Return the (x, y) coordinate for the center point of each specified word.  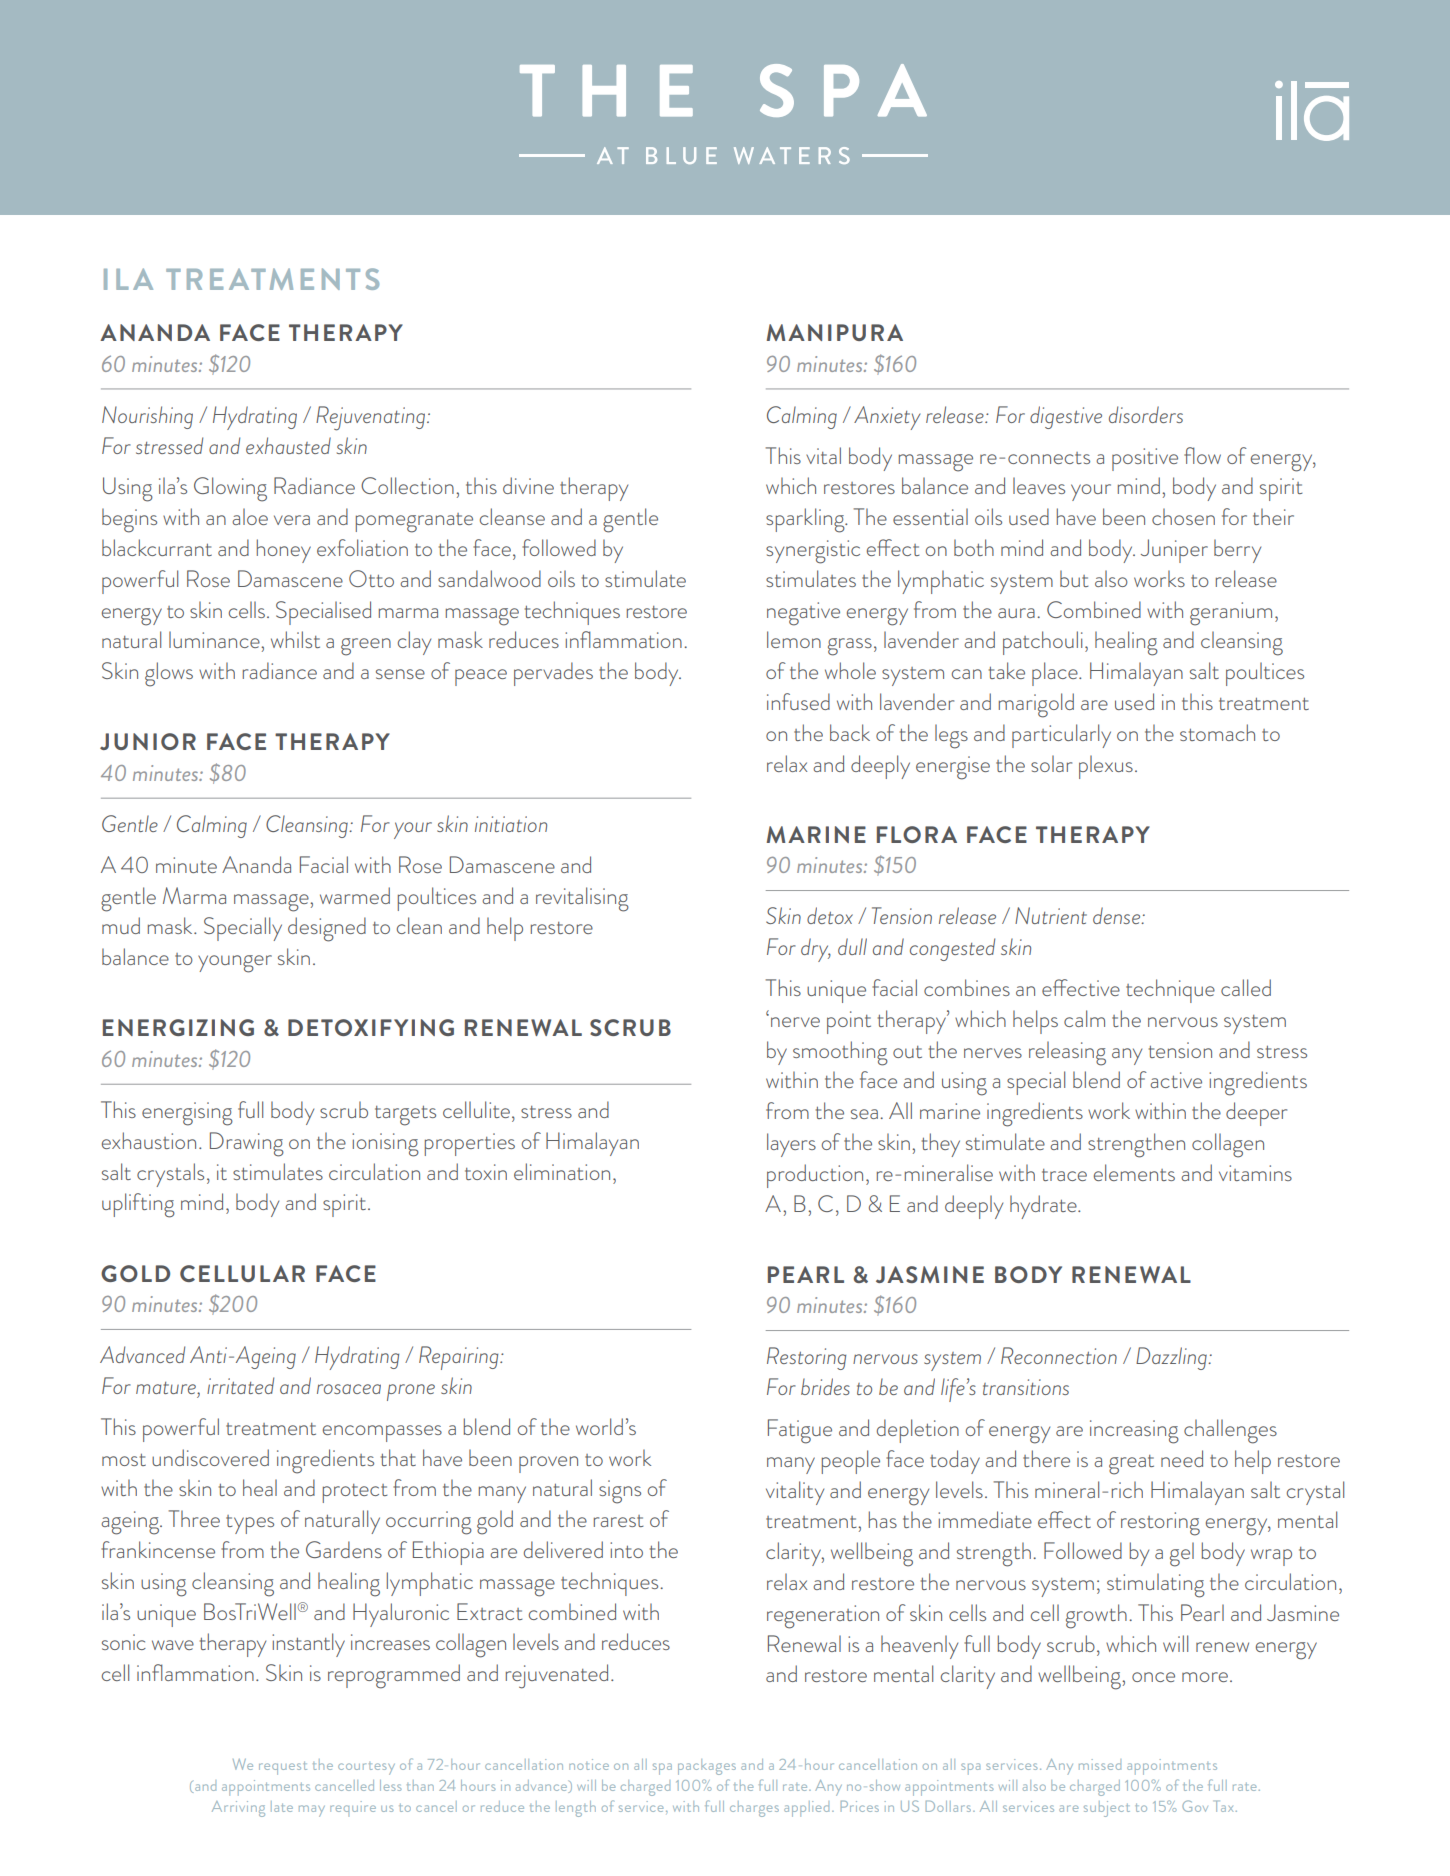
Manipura (835, 332)
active (1176, 1080)
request (283, 1768)
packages (707, 1767)
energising (187, 1114)
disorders (1146, 414)
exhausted (288, 445)
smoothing (840, 1053)
